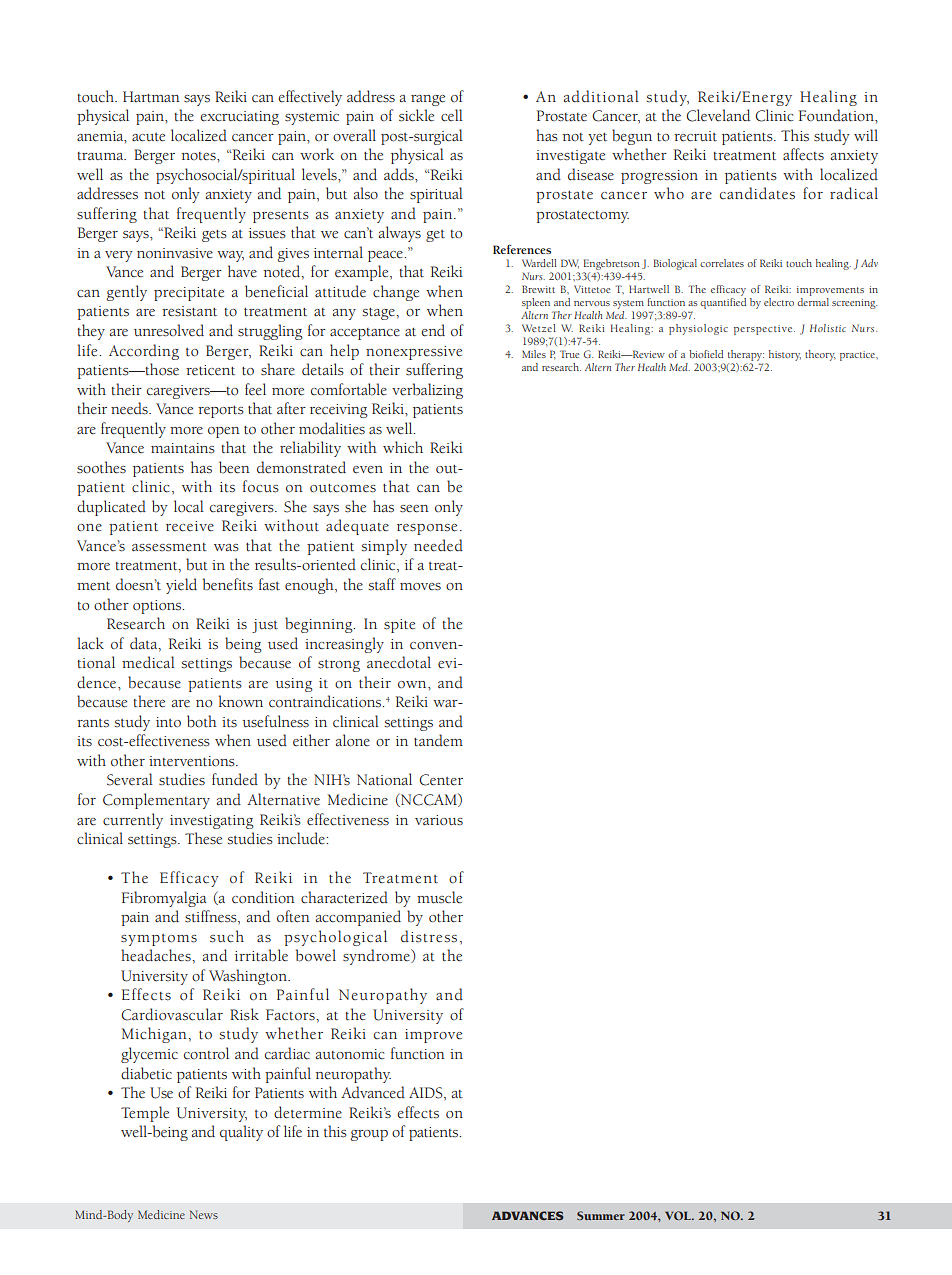  I want to click on tandem, so click(438, 740).
